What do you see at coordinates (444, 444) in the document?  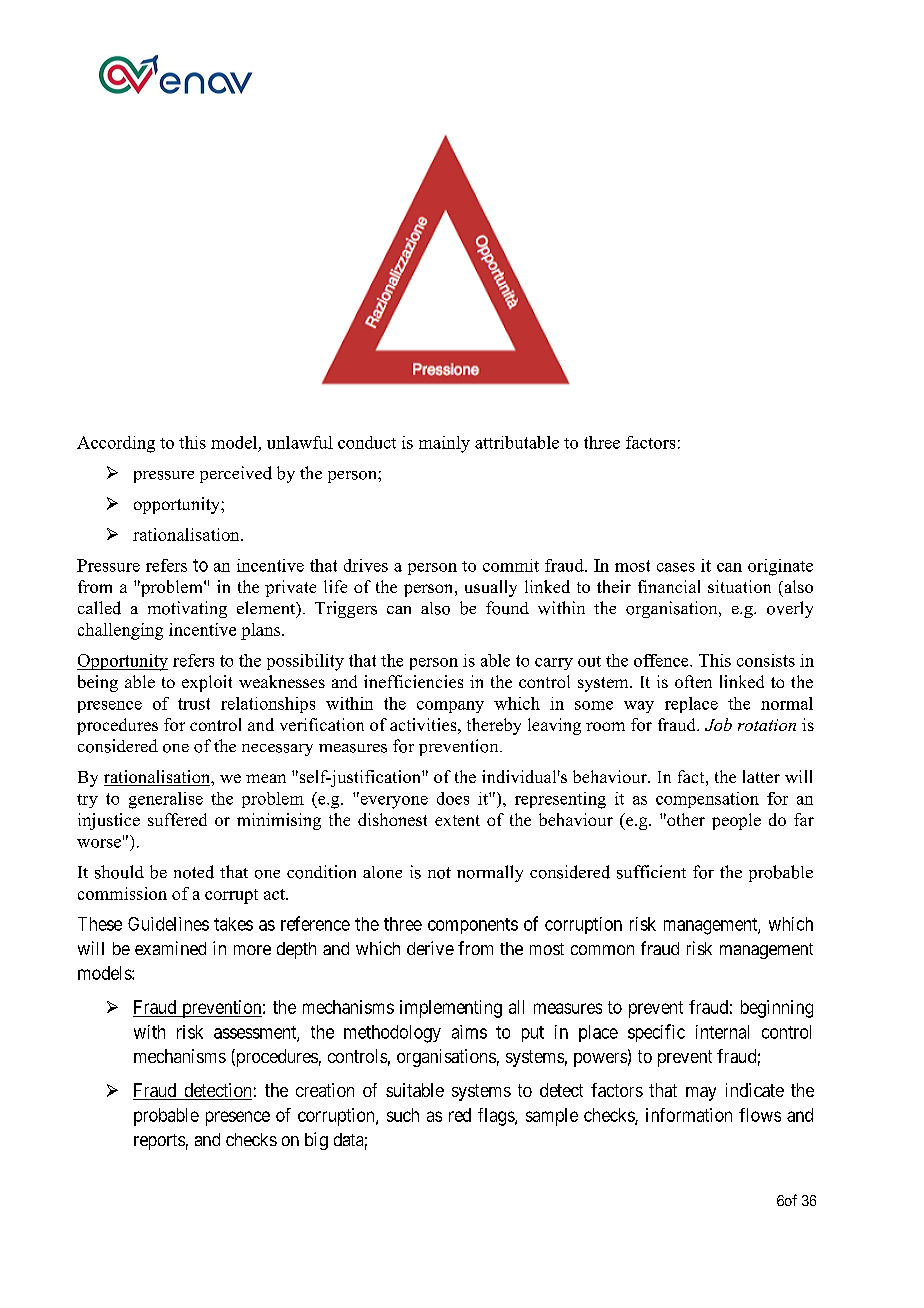 I see `mainly` at bounding box center [444, 444].
